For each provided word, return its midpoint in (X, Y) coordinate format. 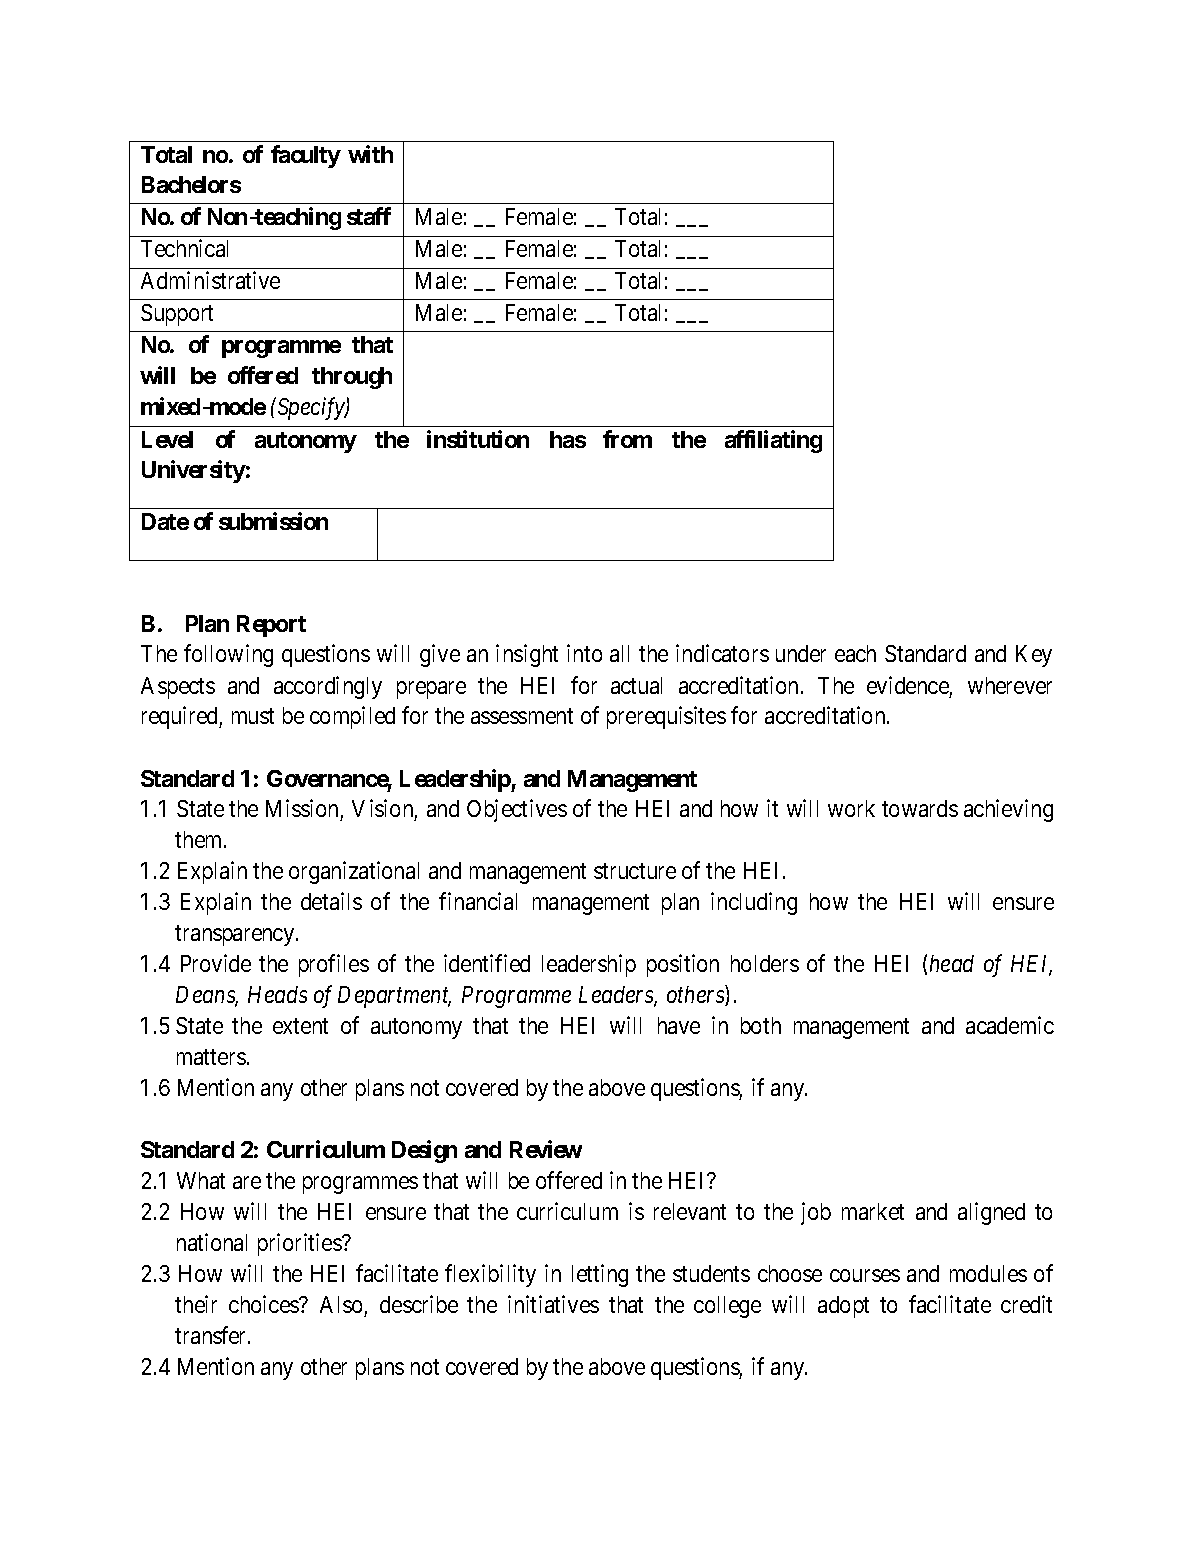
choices (264, 1304)
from (627, 439)
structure (635, 871)
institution (478, 439)
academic (1010, 1025)
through (352, 378)
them (200, 839)
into (584, 653)
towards (920, 808)
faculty (306, 156)
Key (1034, 656)
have (679, 1025)
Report (271, 626)
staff (369, 216)
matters (211, 1057)
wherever (1010, 685)
